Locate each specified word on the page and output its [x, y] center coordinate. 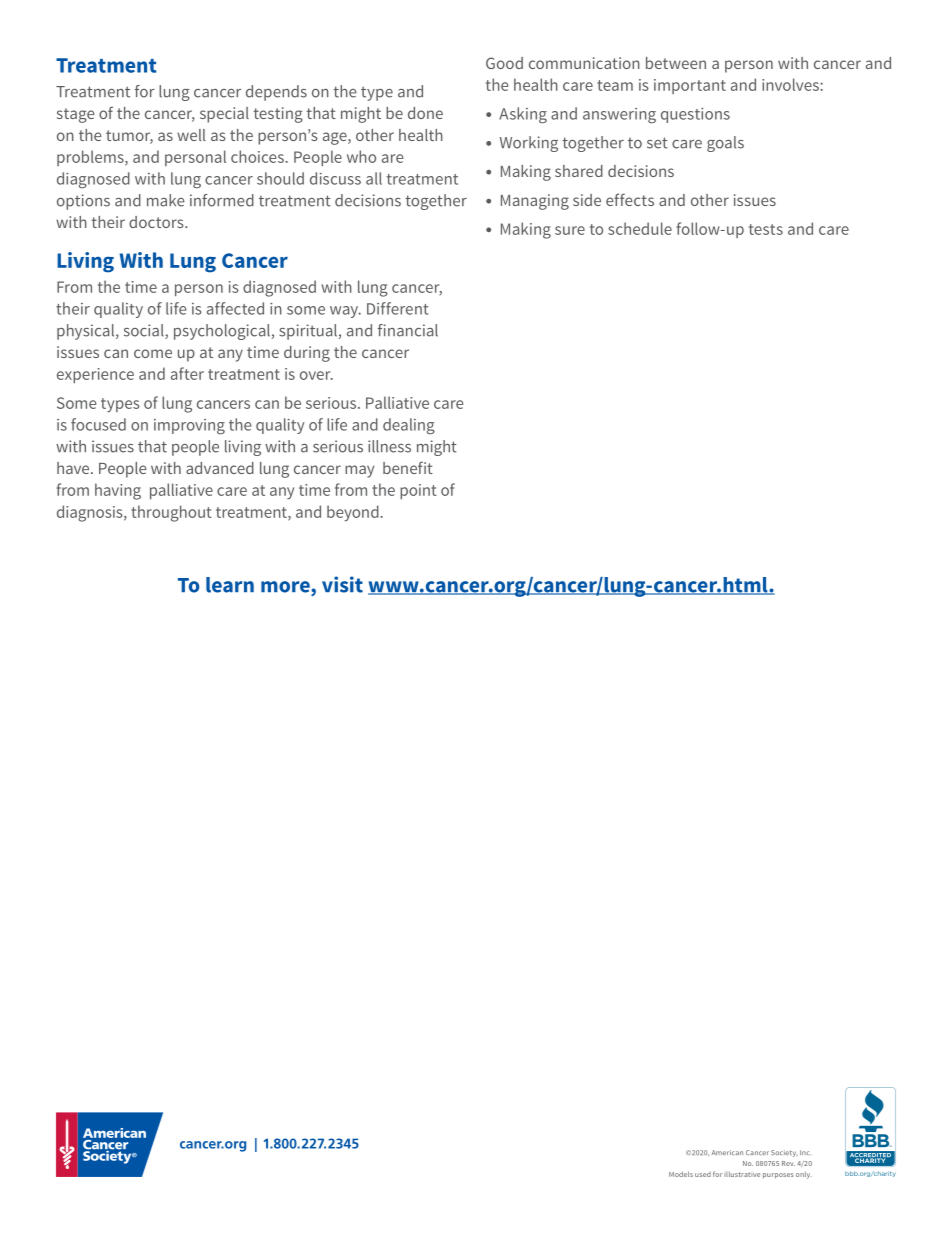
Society [784, 1153]
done [425, 113]
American [727, 1153]
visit [342, 584]
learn [230, 585]
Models [681, 1174]
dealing [409, 426]
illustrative [742, 1174]
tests [766, 229]
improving [189, 427]
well [191, 135]
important [690, 86]
